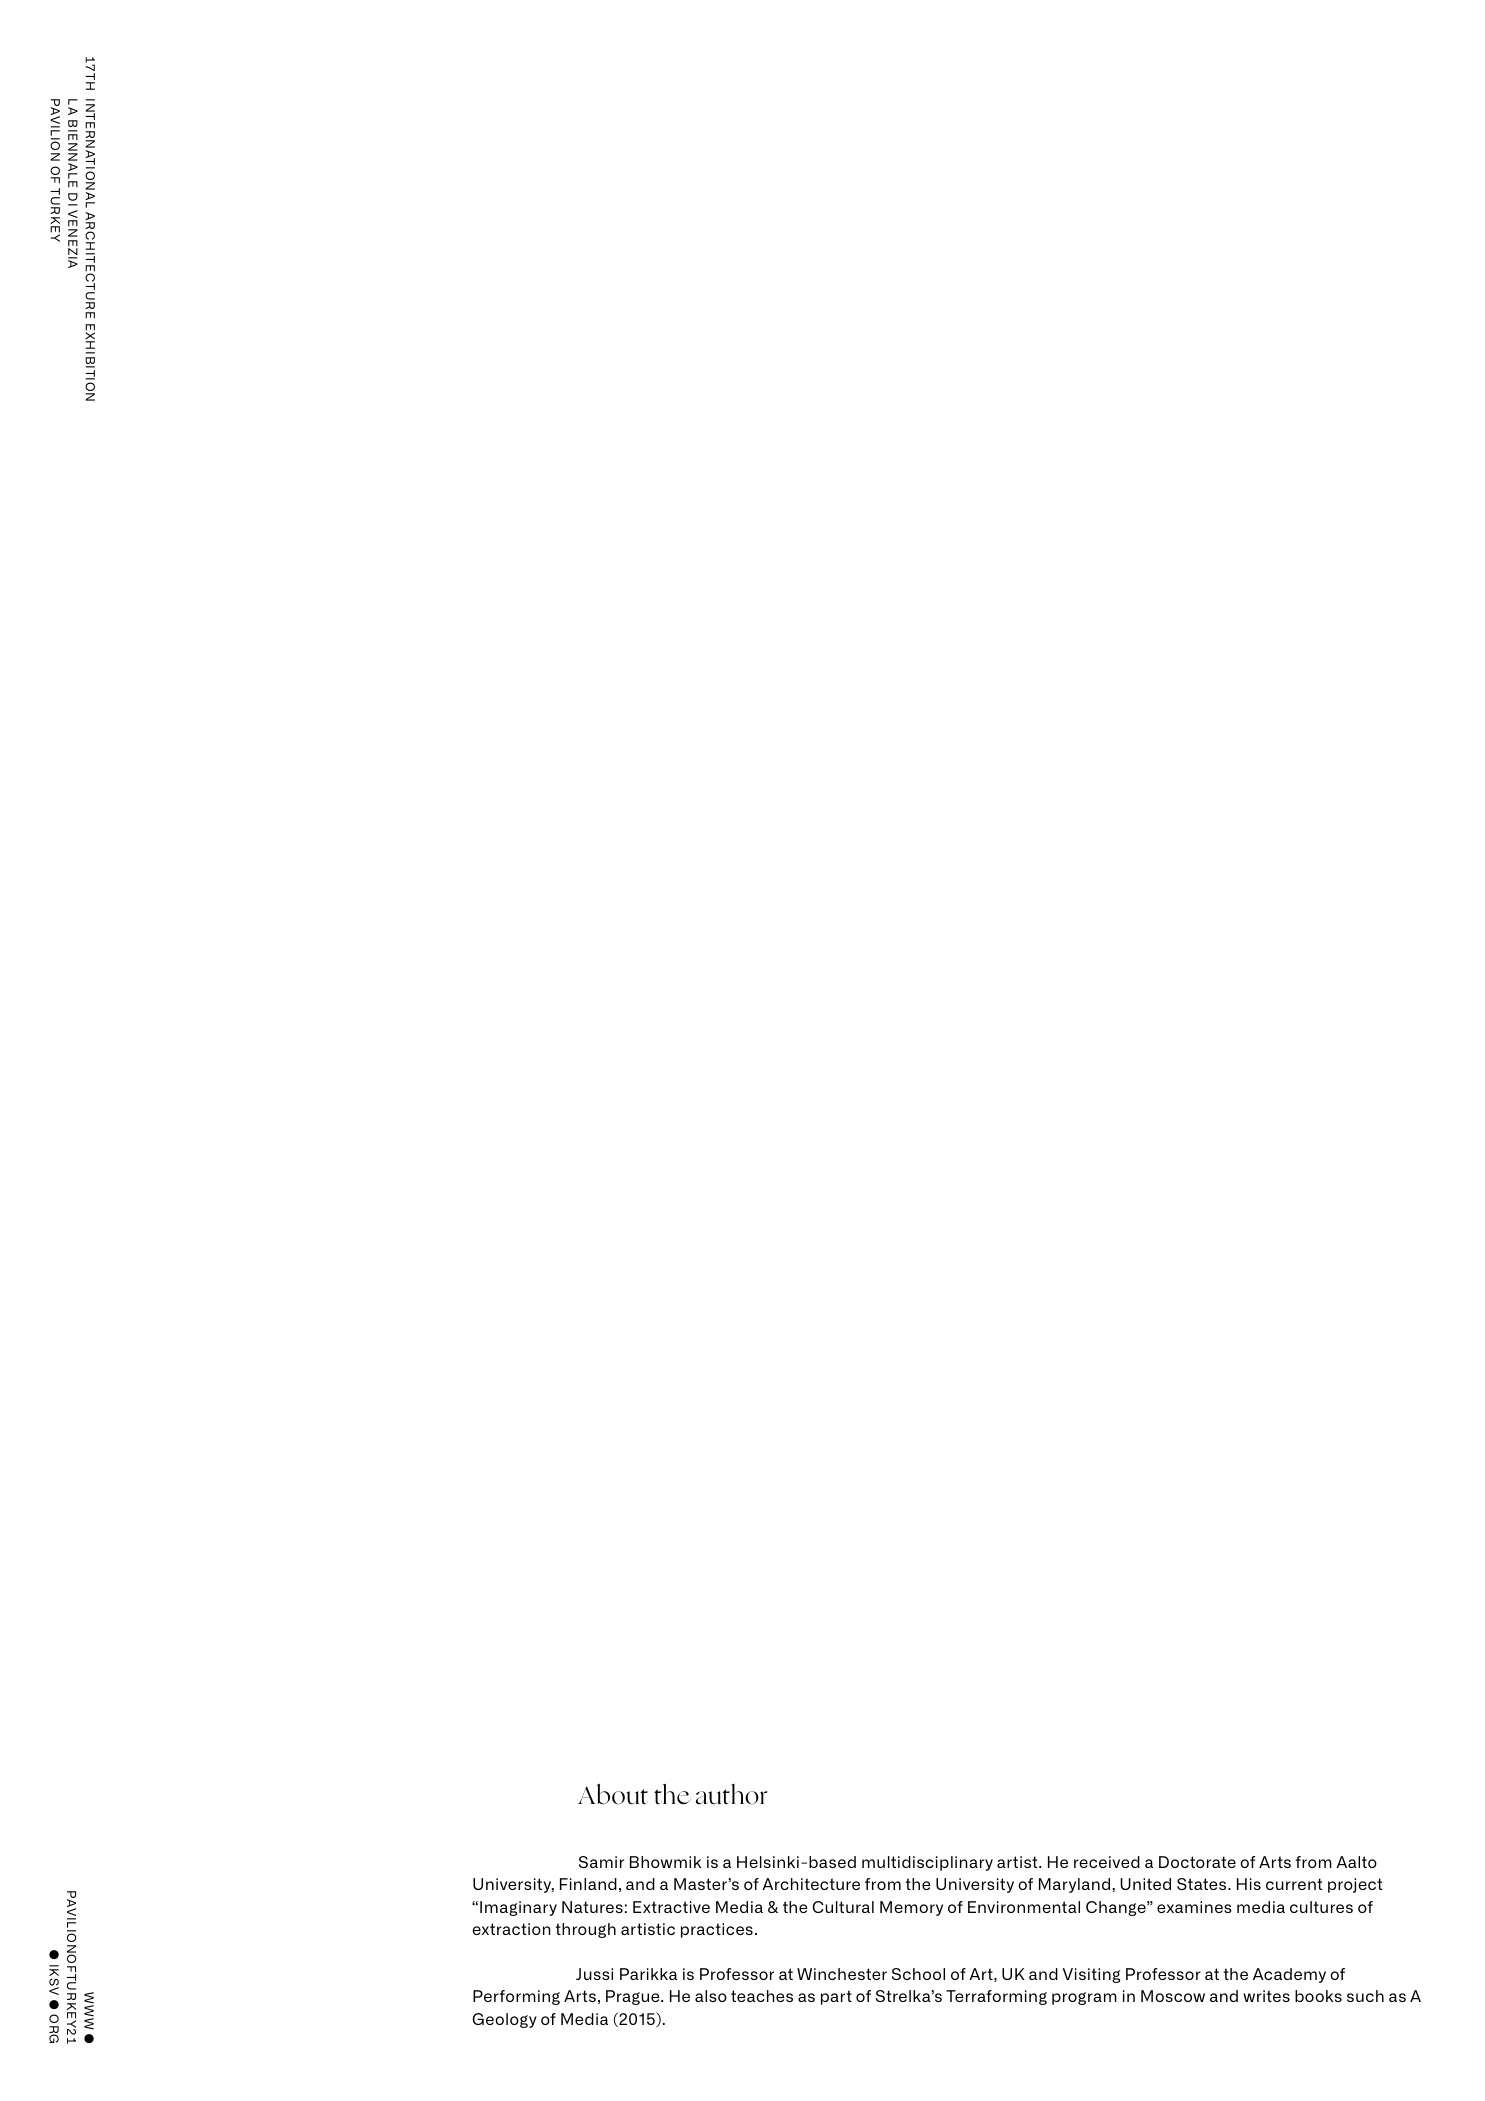 Image resolution: width=1485 pixels, height=2101 pixels. Describe the element at coordinates (613, 1794) in the screenshot. I see `About` at that location.
